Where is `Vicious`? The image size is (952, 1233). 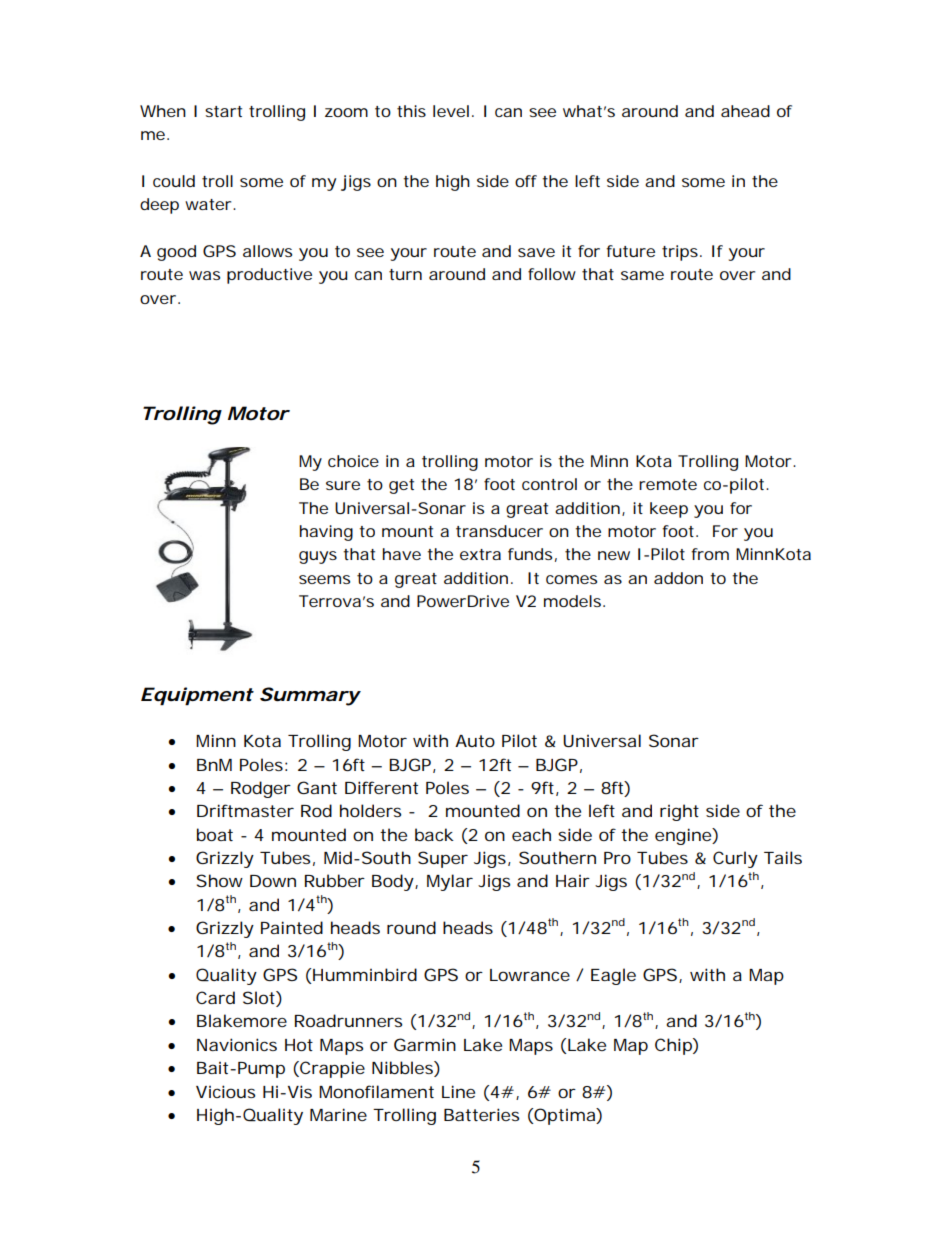 Vicious is located at coordinates (225, 1091).
